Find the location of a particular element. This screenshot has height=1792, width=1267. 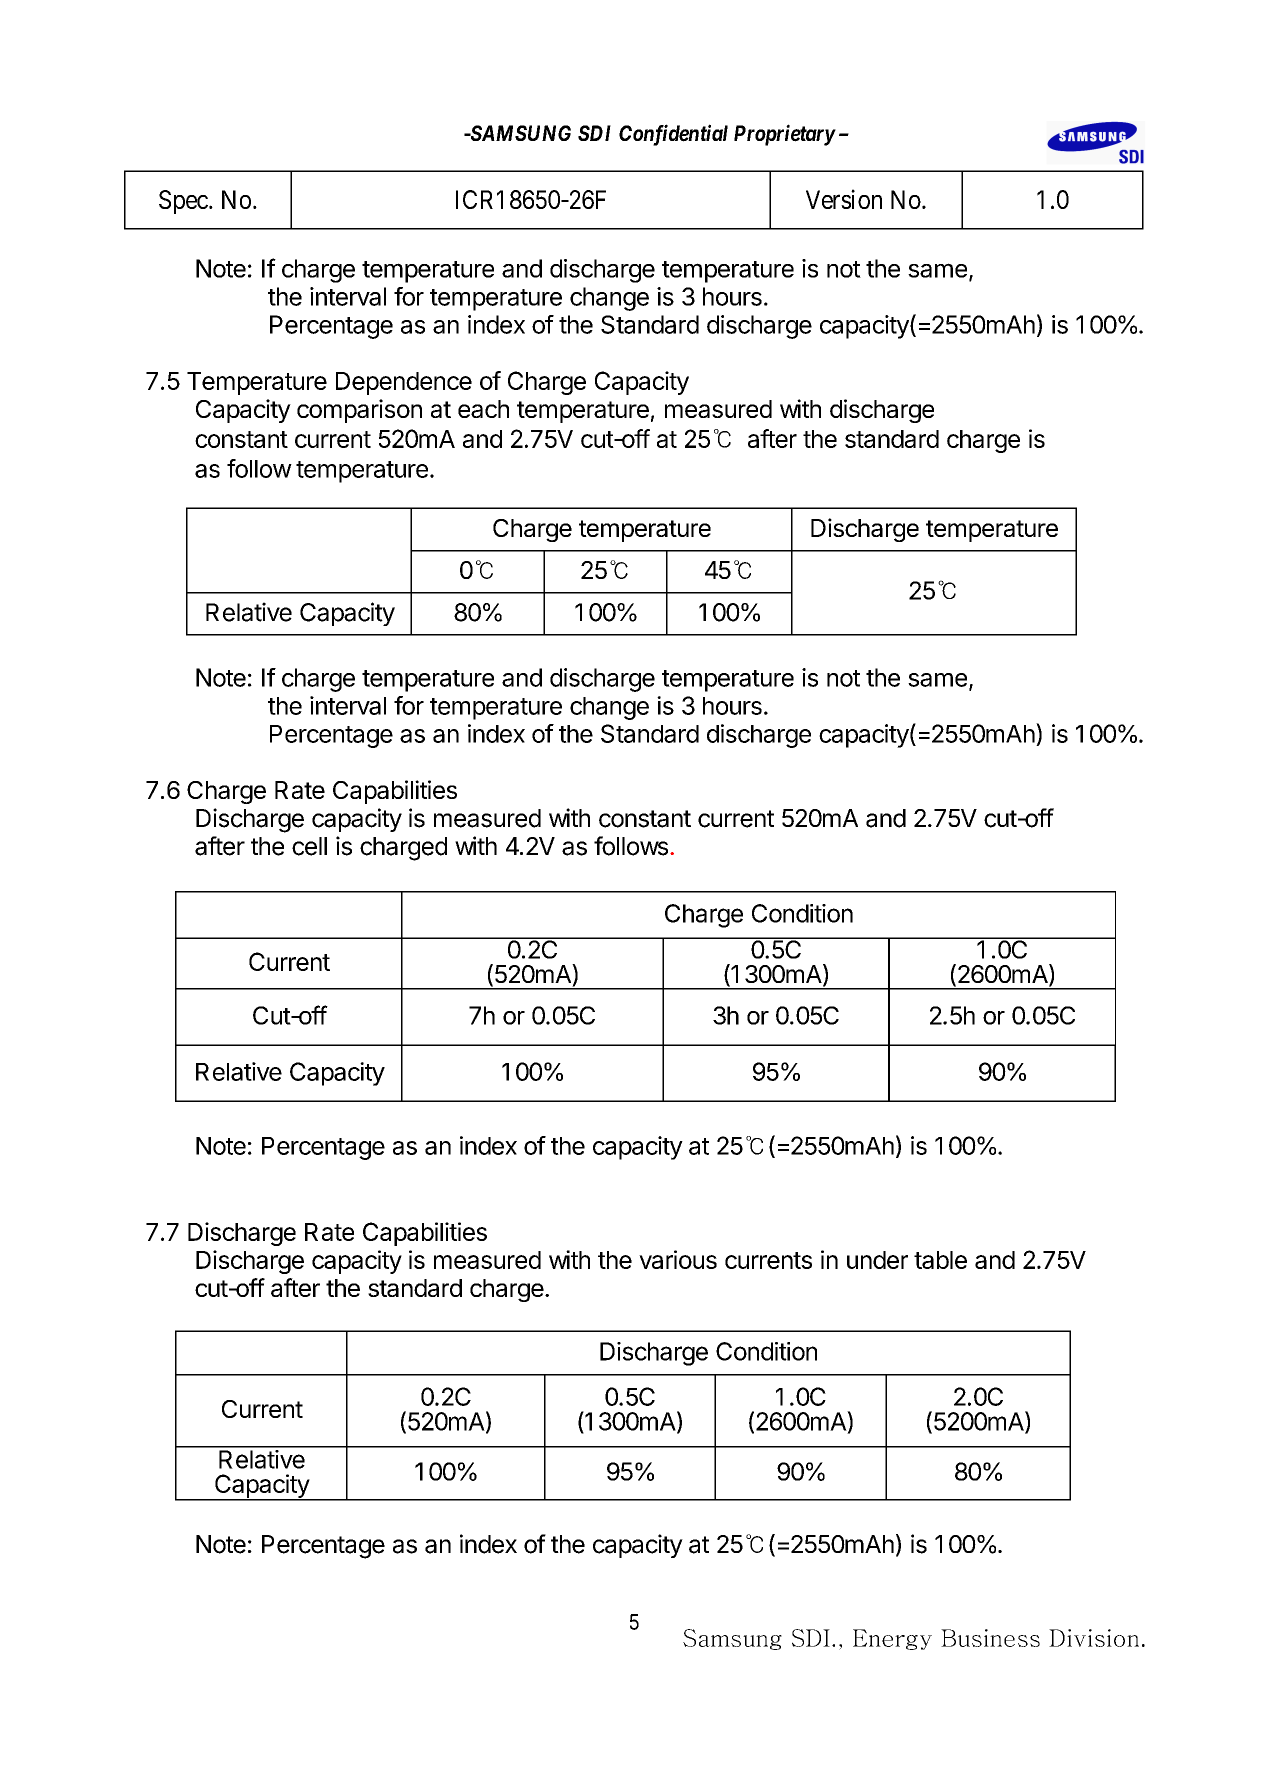

Confidential is located at coordinates (673, 135).
